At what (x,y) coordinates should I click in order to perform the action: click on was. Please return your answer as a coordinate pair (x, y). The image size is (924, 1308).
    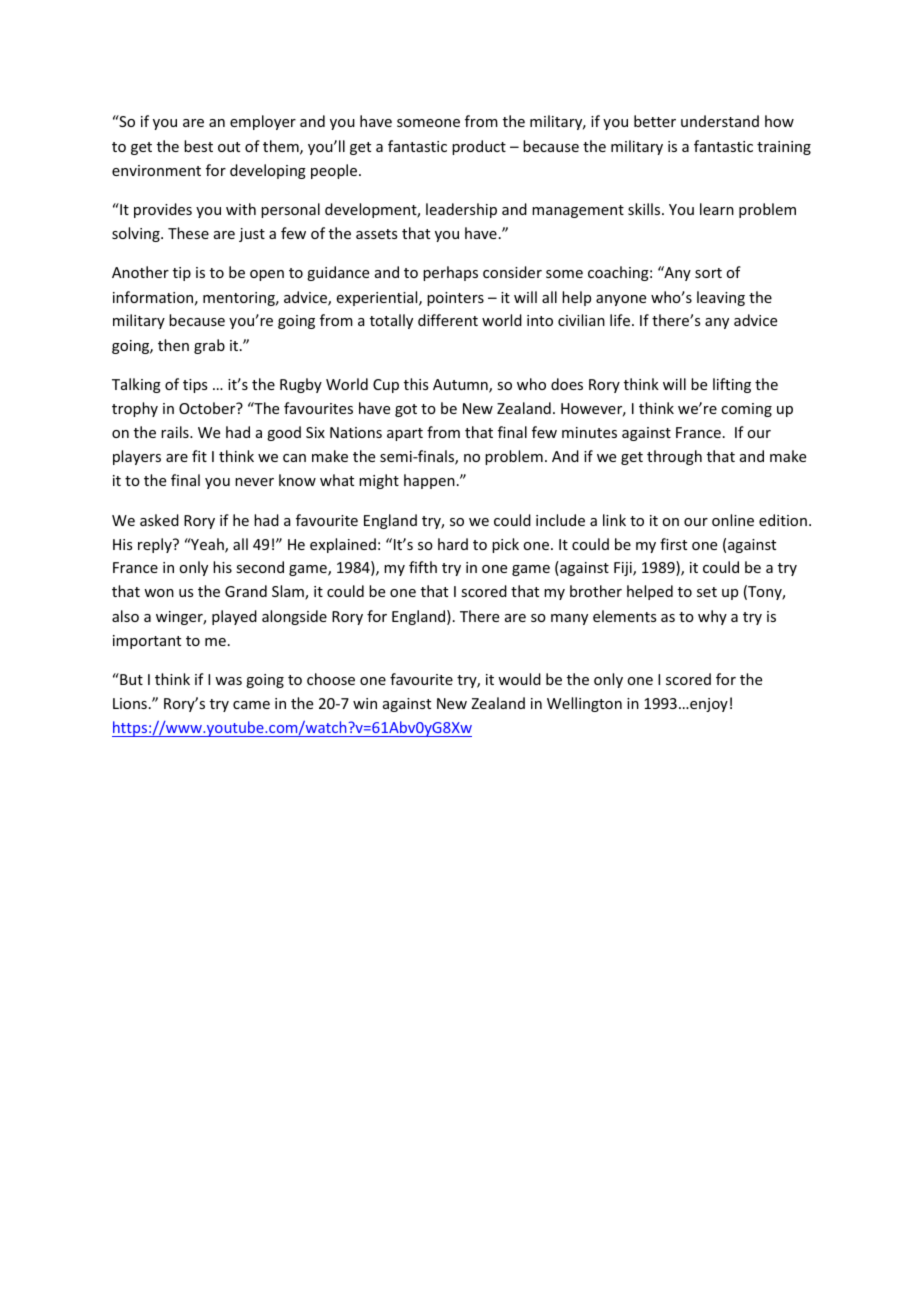
    Looking at the image, I should click on (228, 681).
